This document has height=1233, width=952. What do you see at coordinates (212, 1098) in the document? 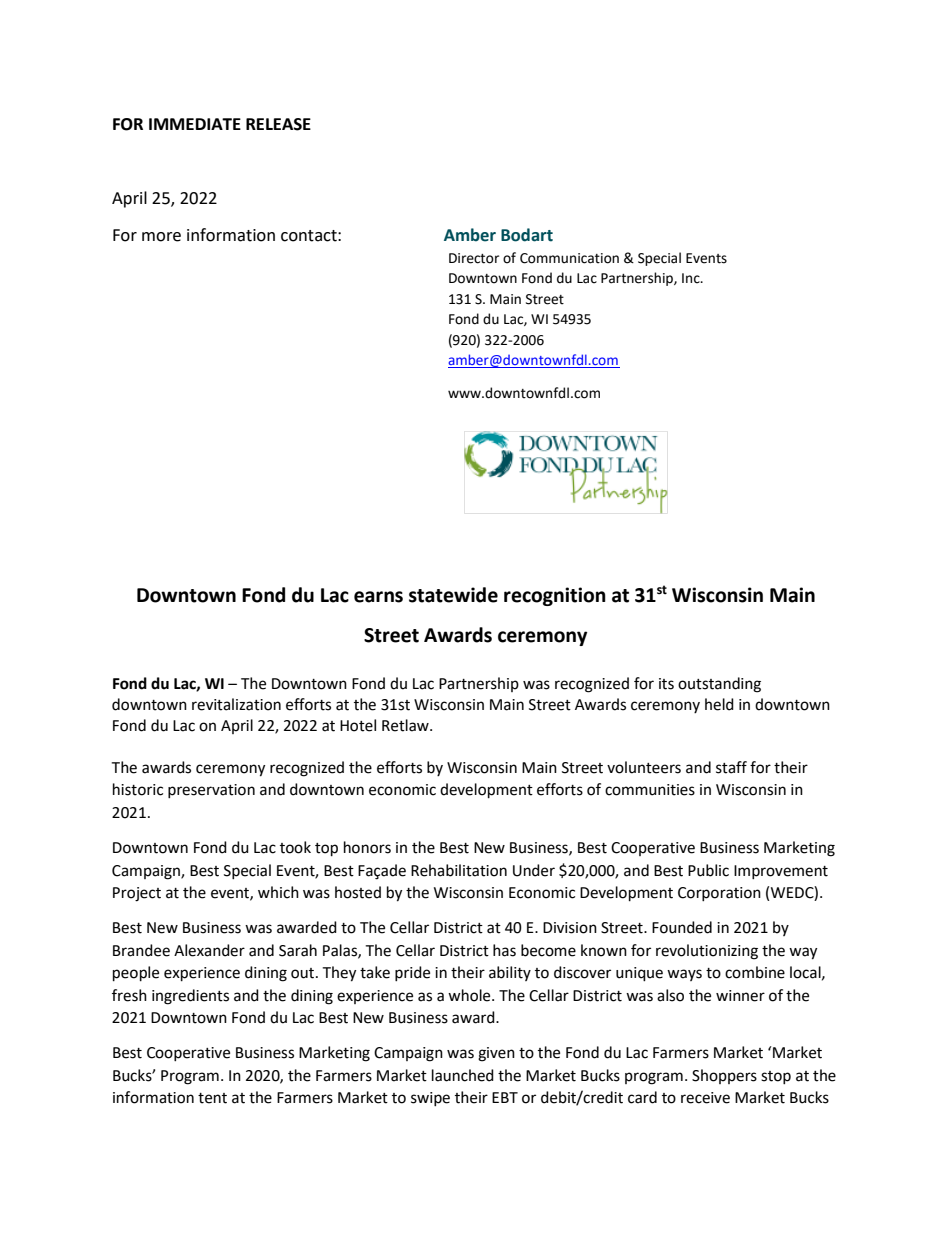
I see `tent` at bounding box center [212, 1098].
